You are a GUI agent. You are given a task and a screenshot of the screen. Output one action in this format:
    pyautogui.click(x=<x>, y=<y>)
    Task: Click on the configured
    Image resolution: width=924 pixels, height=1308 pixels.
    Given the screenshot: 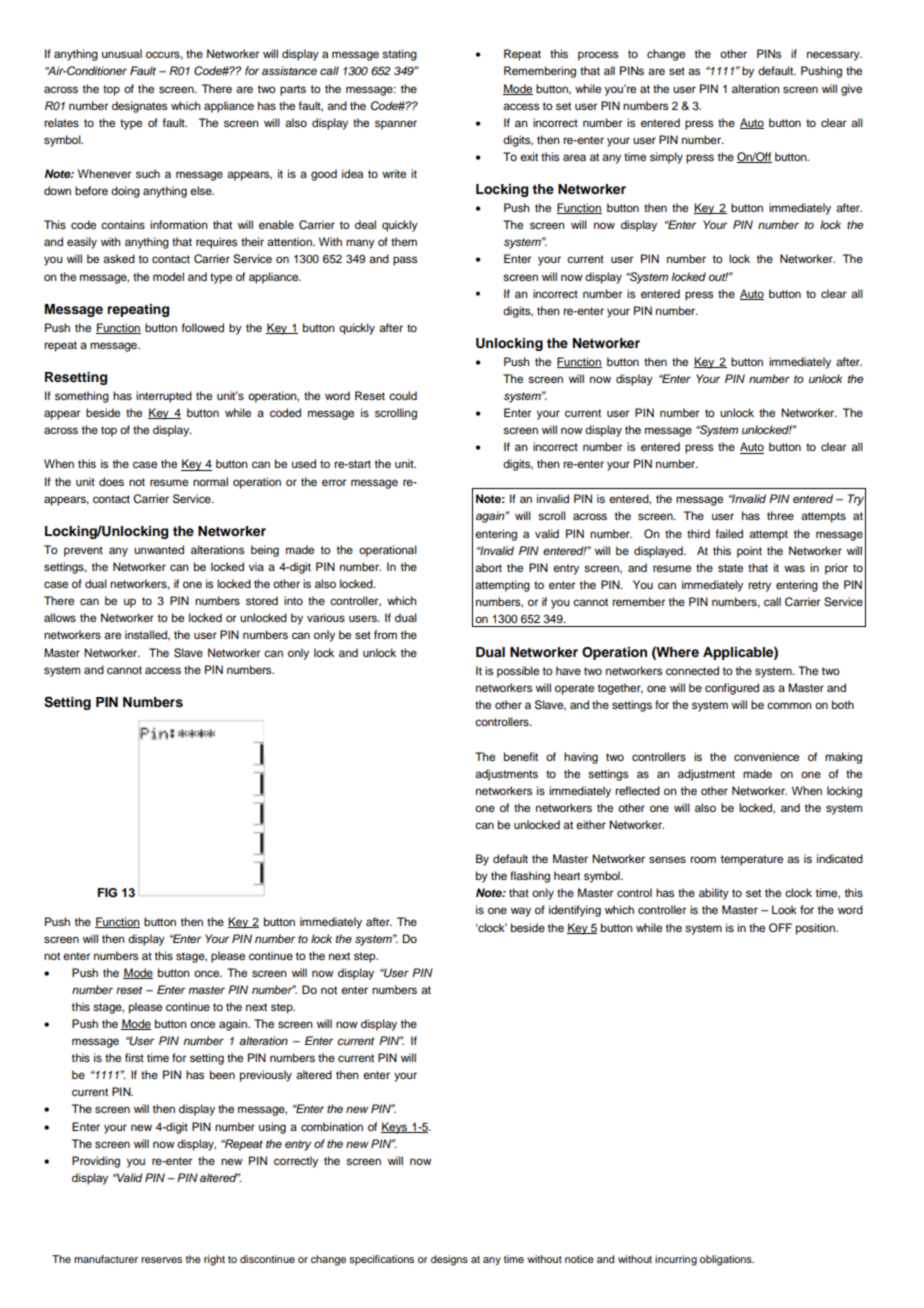 What is the action you would take?
    pyautogui.click(x=732, y=689)
